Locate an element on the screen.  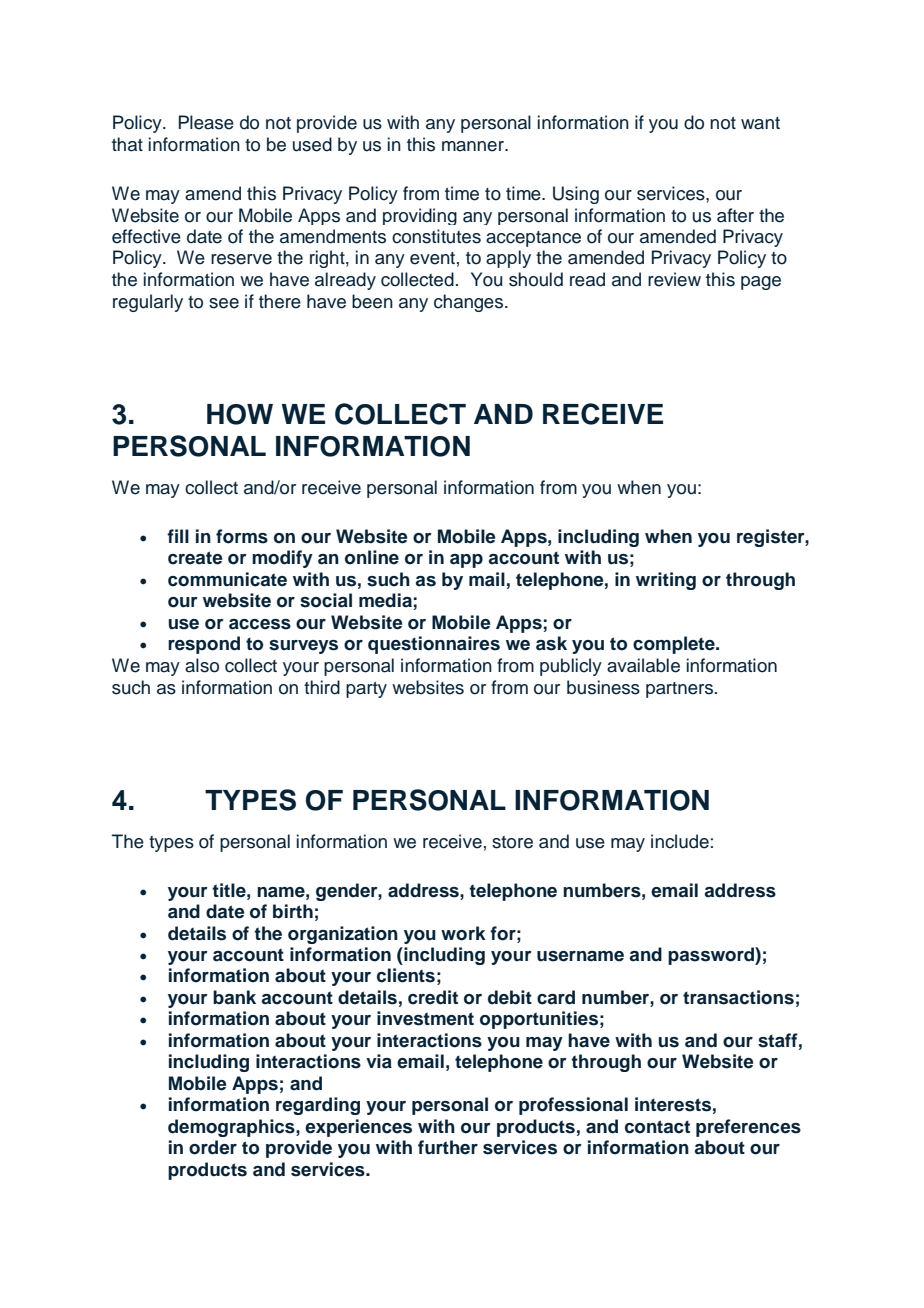
Please is located at coordinates (206, 122).
